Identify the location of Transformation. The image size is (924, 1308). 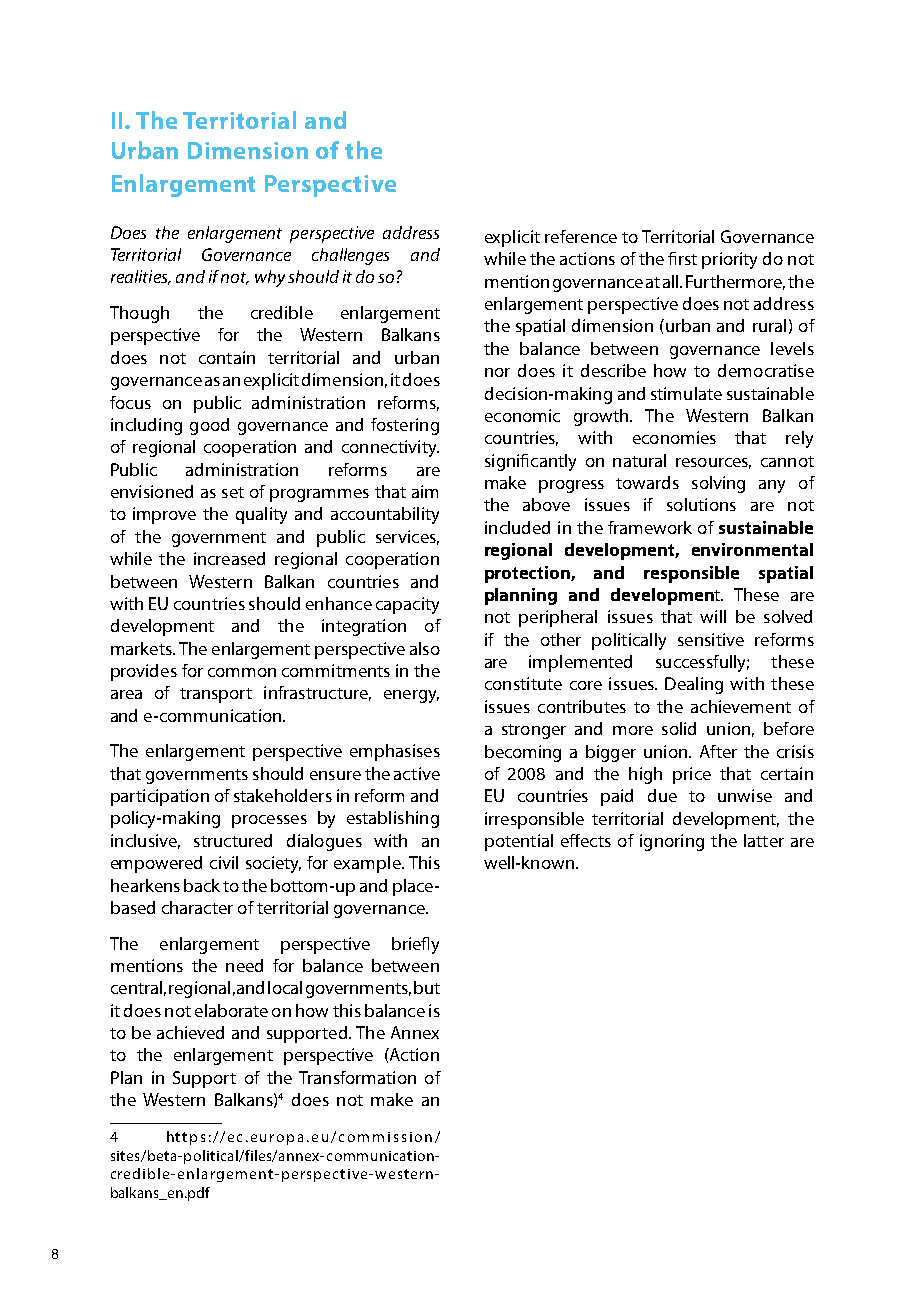
(357, 1077).
